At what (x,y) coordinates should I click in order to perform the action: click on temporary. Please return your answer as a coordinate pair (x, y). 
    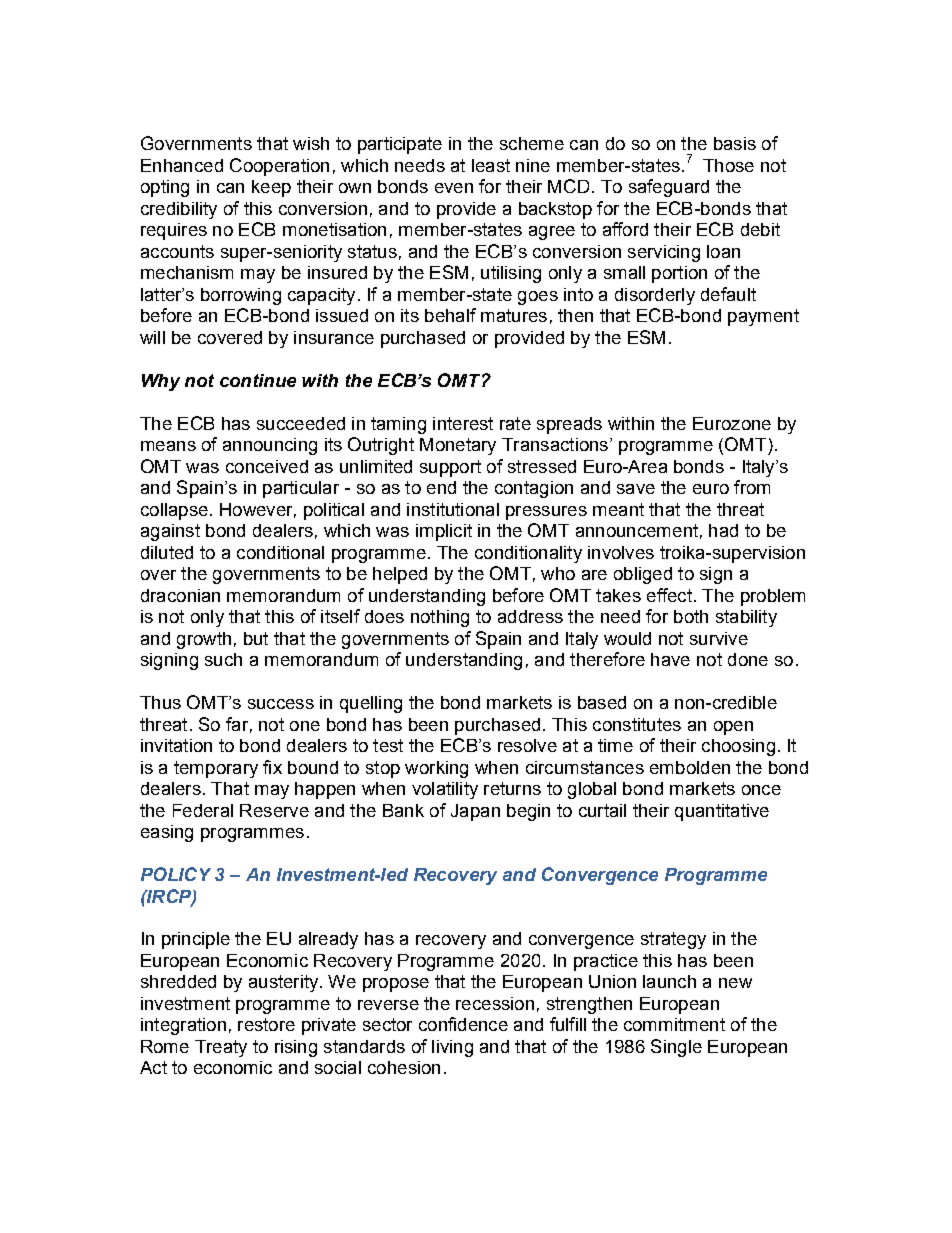
    Looking at the image, I should click on (216, 769).
